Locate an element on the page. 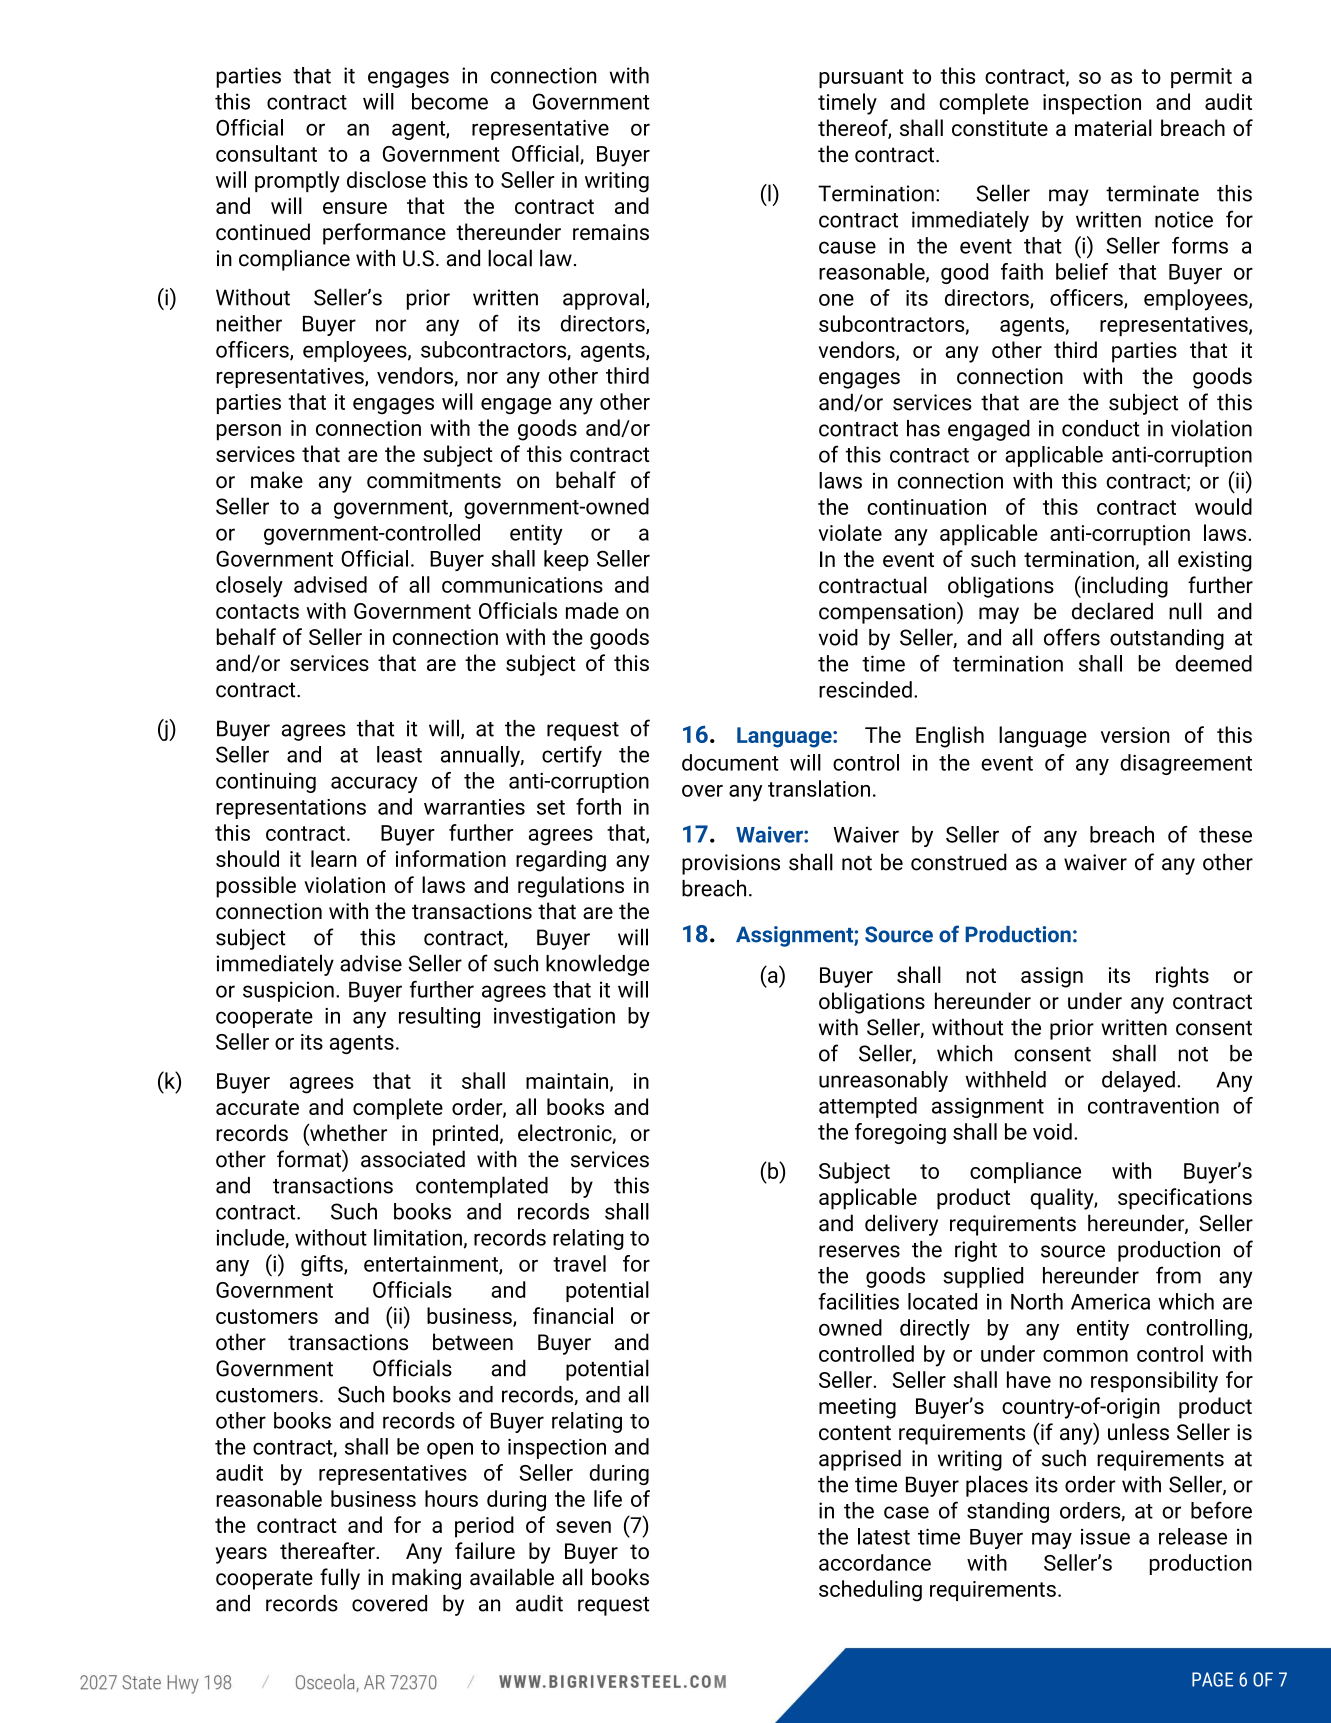 This document has width=1331, height=1723. whether is located at coordinates (347, 1132).
